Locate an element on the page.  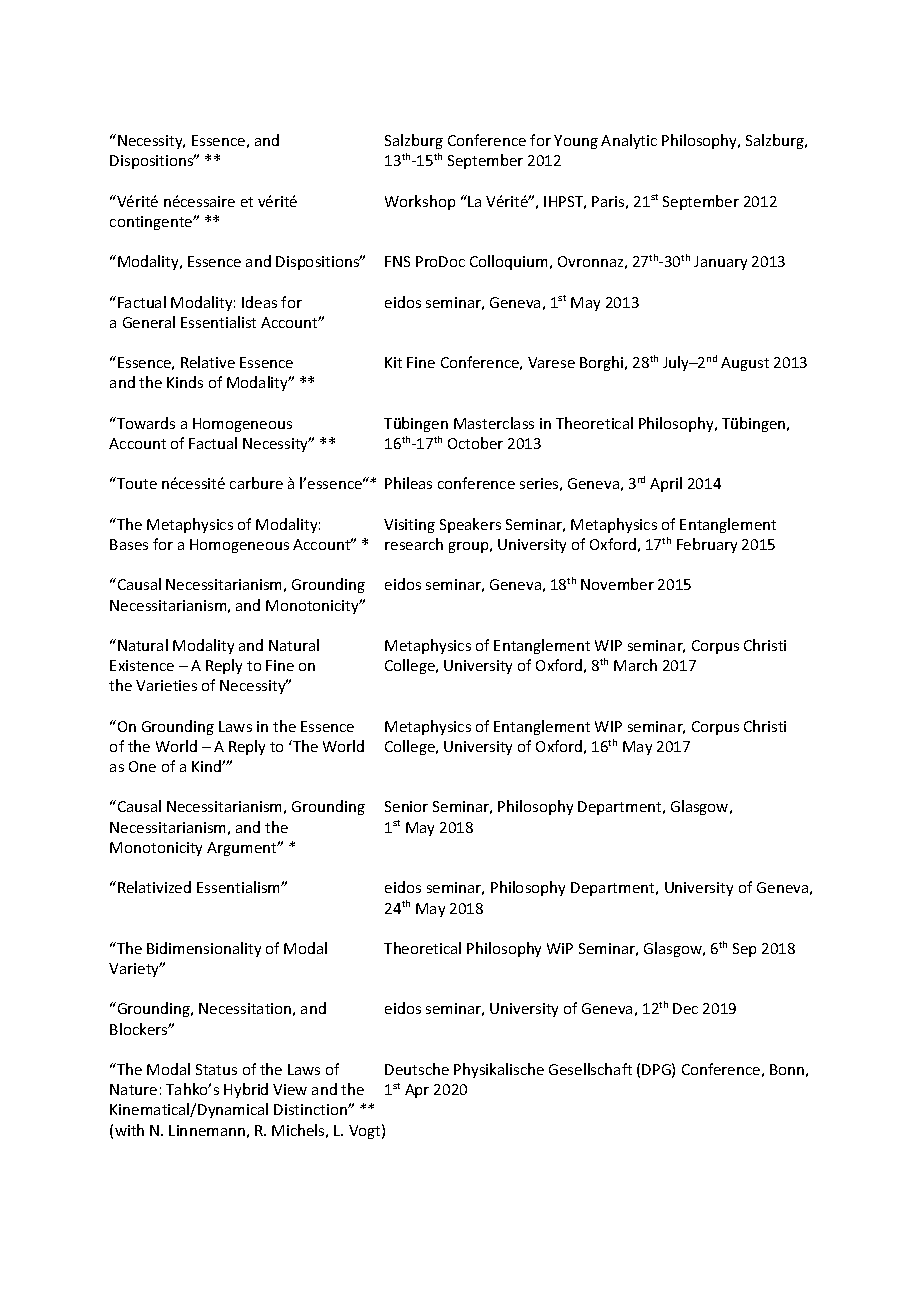
Status is located at coordinates (216, 1069).
